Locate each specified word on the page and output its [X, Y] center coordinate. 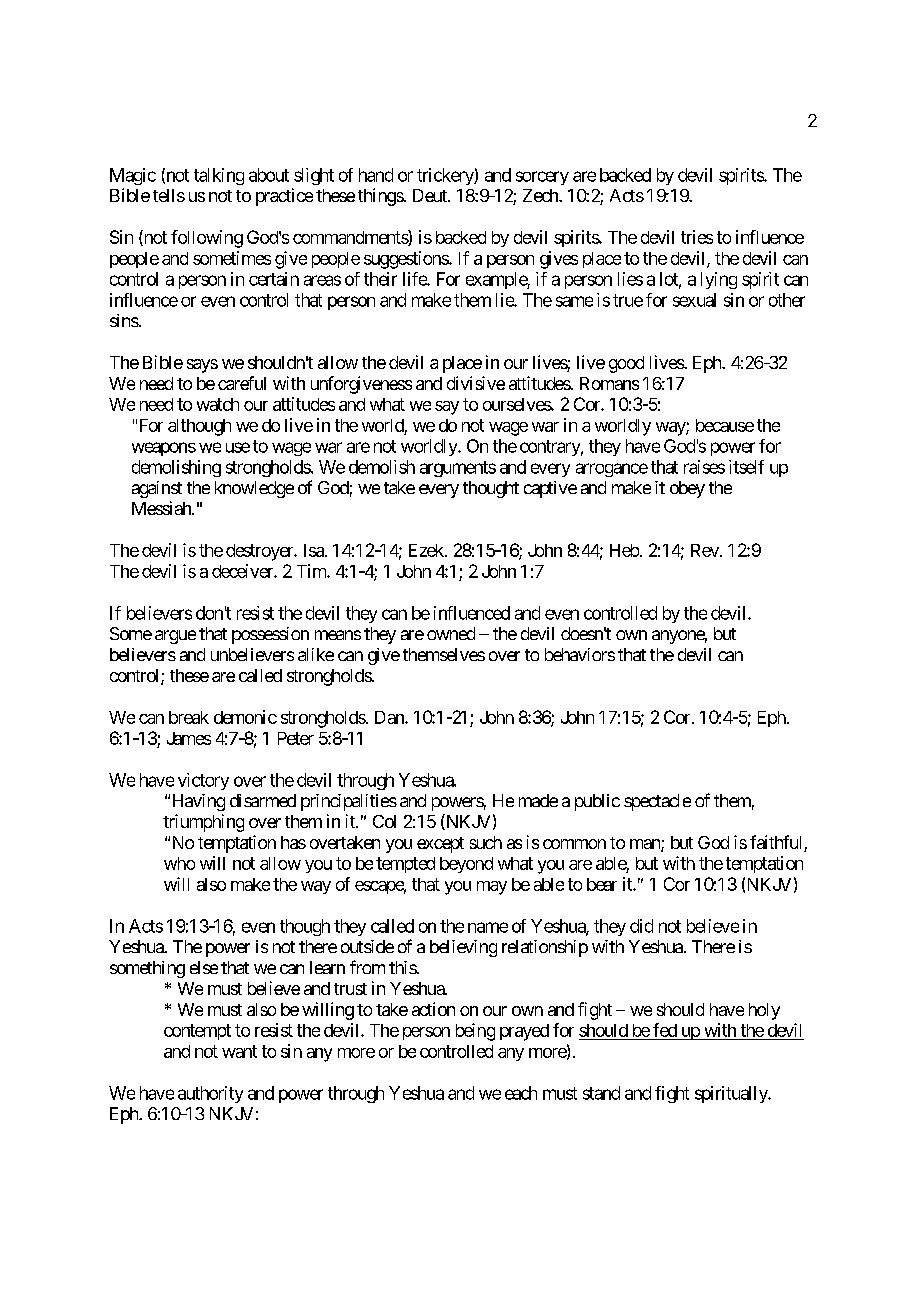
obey [687, 489]
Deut [431, 195]
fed [665, 1030]
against [157, 489]
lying [719, 280]
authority [210, 1094]
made [538, 800]
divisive [476, 383]
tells [169, 195]
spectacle [657, 802]
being [475, 1032]
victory [203, 781]
